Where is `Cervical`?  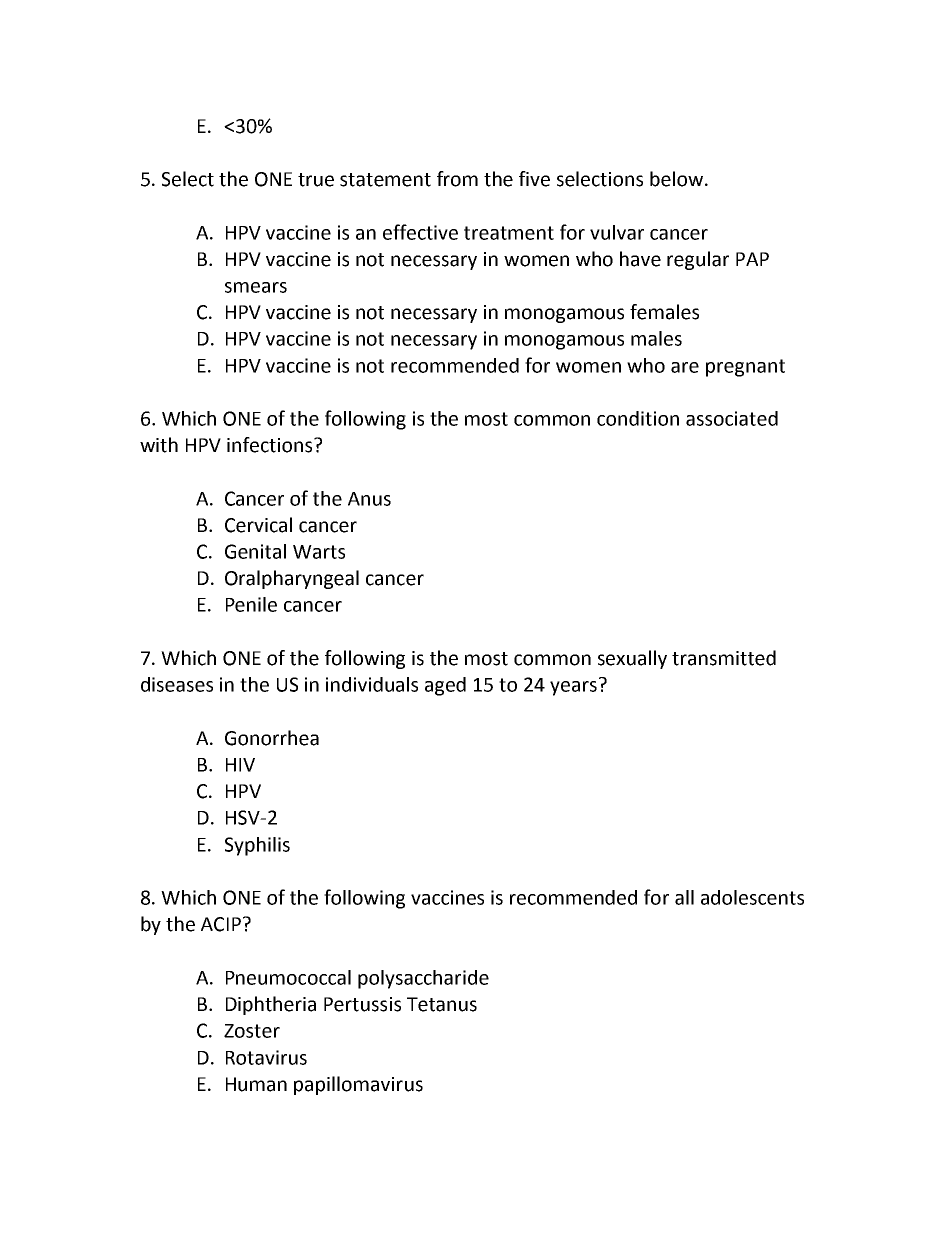
Cervical is located at coordinates (258, 525).
